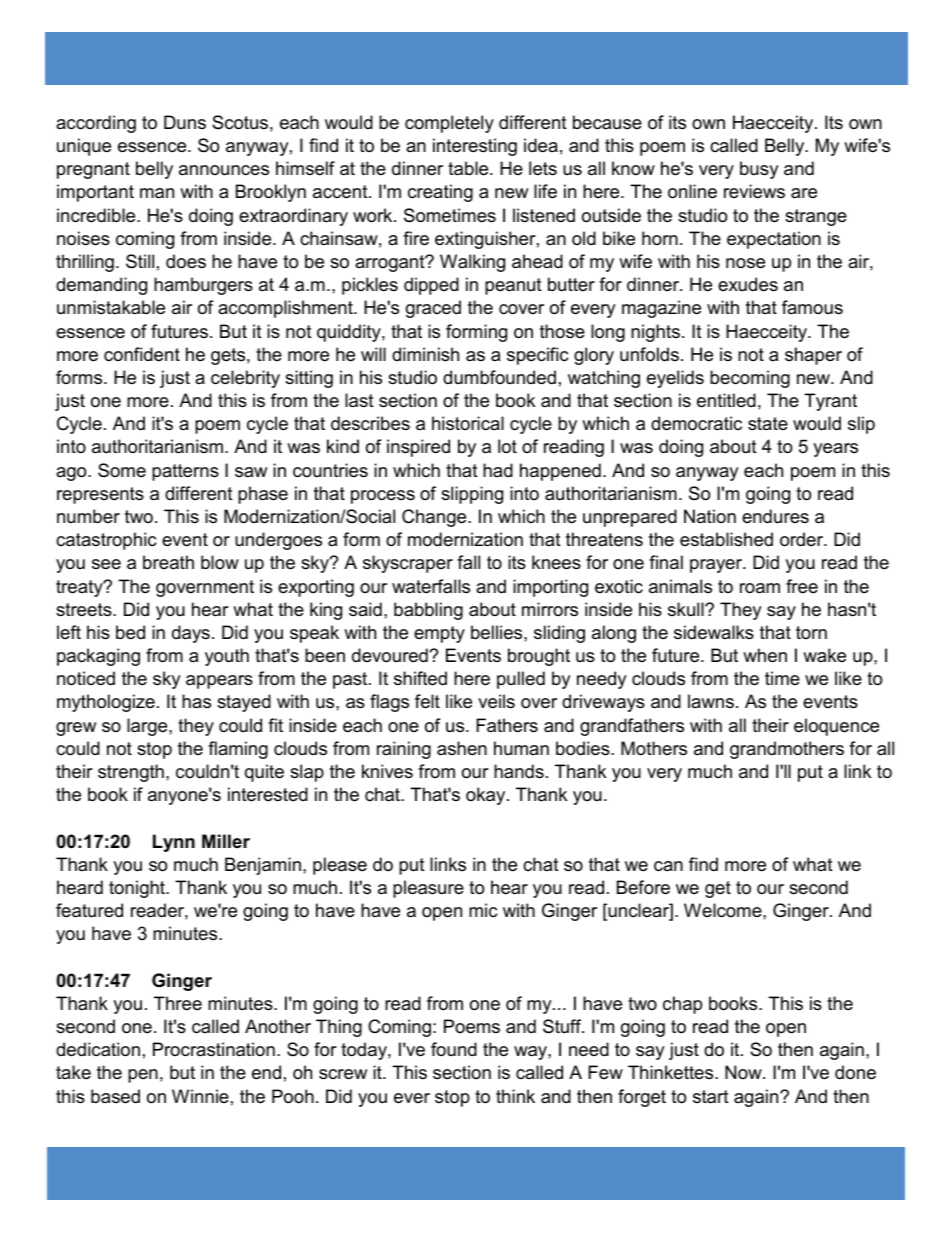 This document has height=1233, width=952. I want to click on busy, so click(759, 170).
